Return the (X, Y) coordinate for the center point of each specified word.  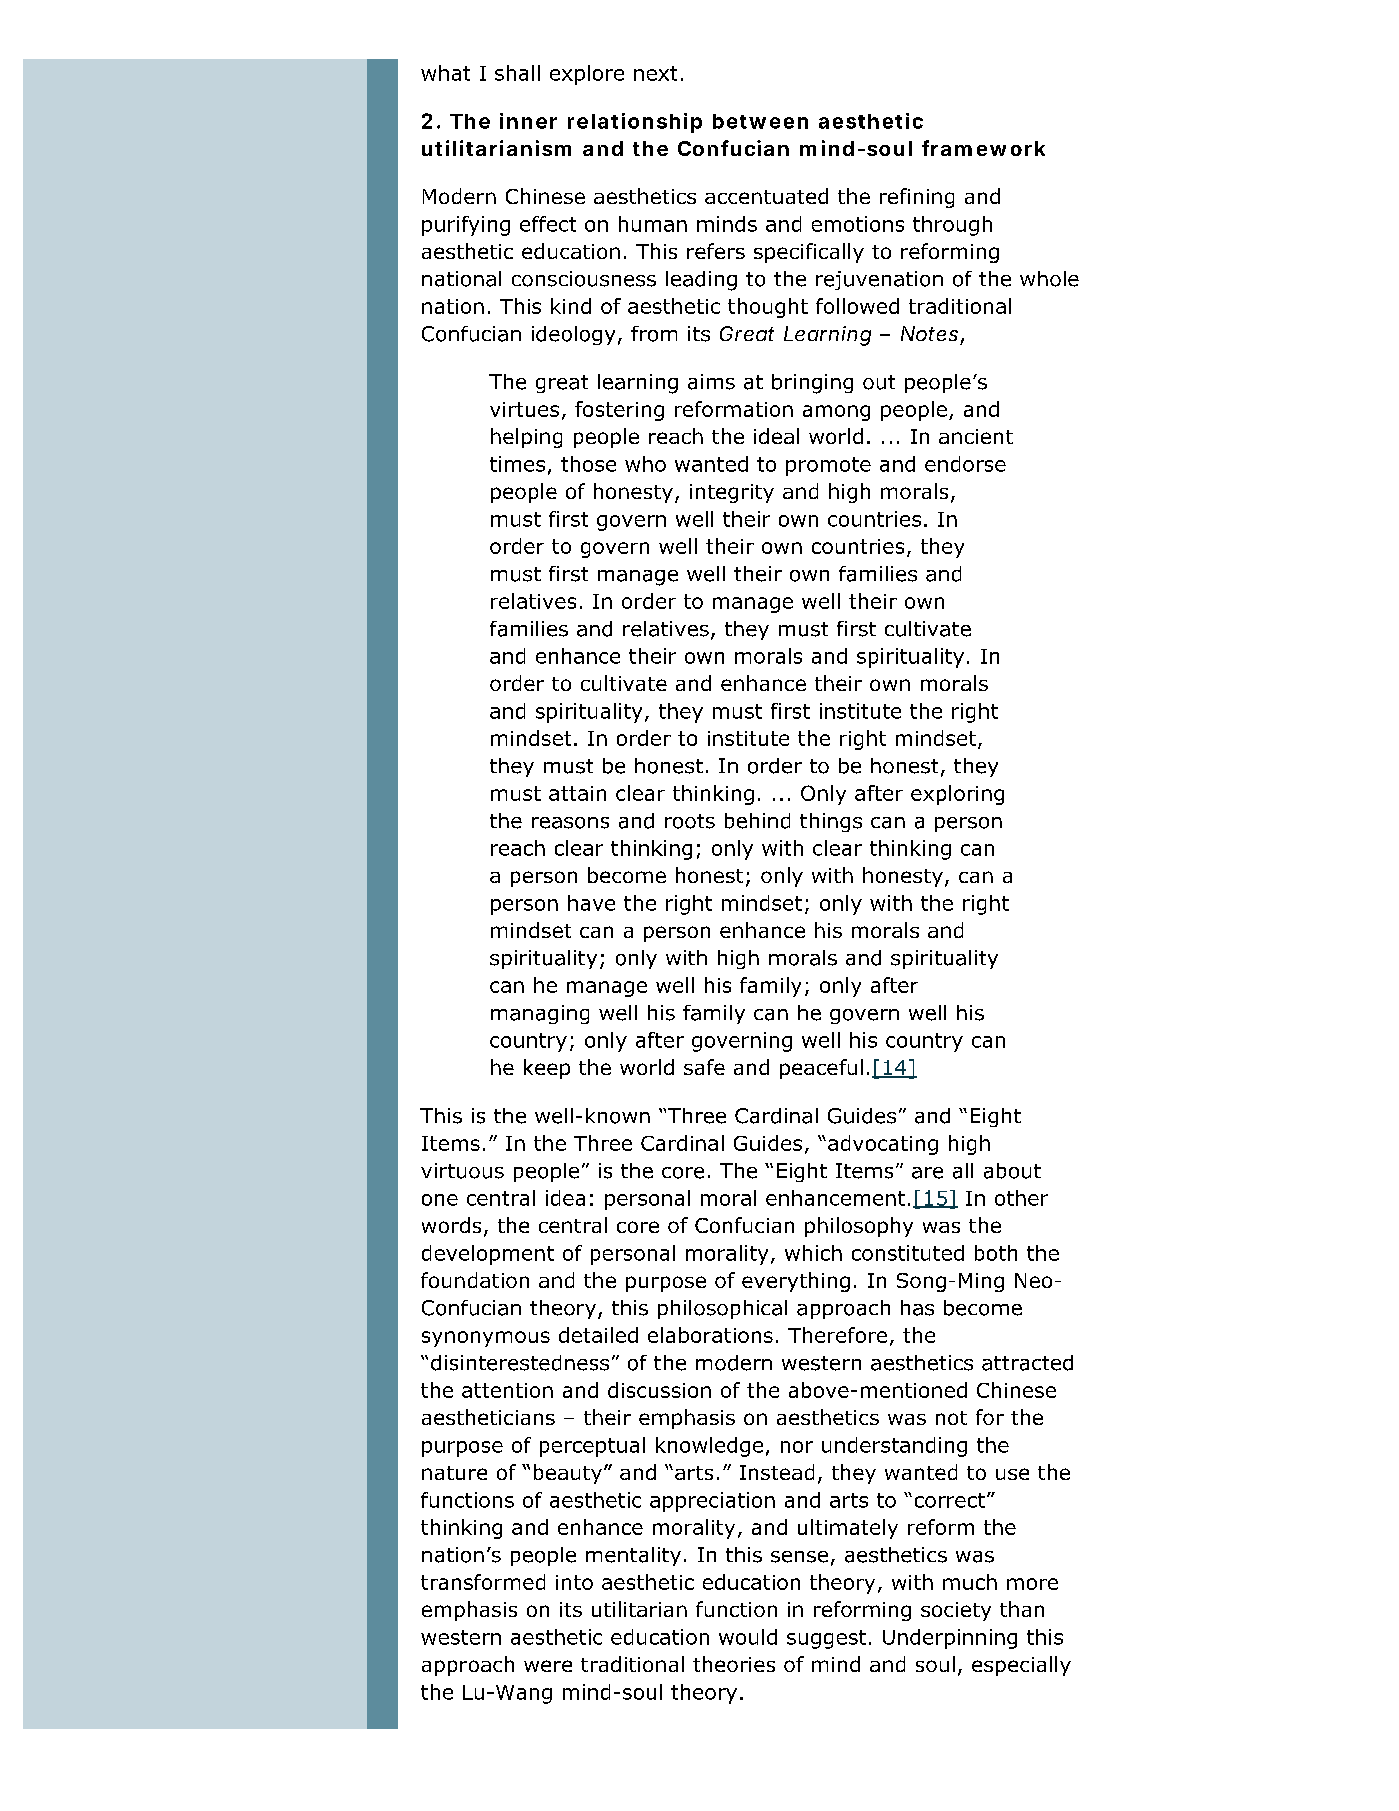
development (488, 1255)
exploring (957, 795)
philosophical (722, 1309)
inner (528, 121)
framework (983, 148)
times (517, 464)
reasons (570, 823)
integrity (732, 493)
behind (757, 821)
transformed (483, 1582)
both (996, 1253)
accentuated (766, 196)
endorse (965, 464)
